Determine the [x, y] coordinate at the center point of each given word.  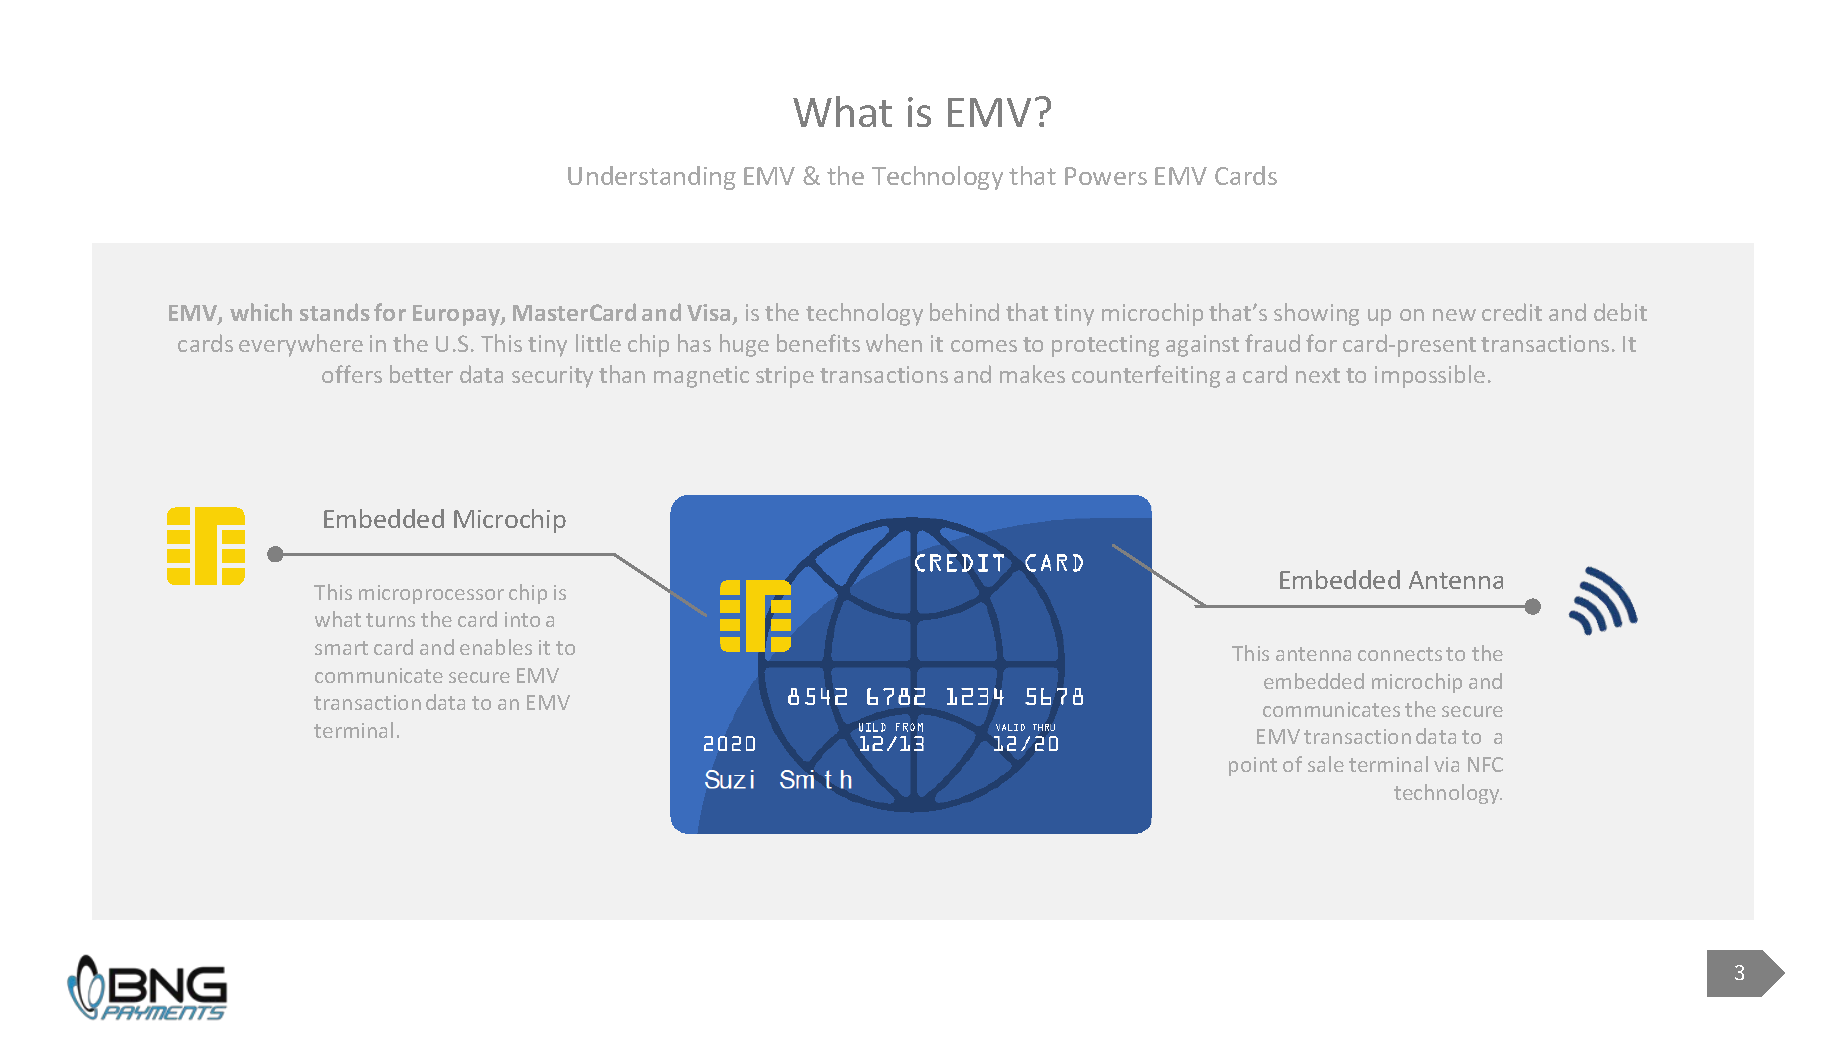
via [1446, 764]
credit [1512, 312]
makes [1032, 374]
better [421, 374]
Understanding [652, 178]
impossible [1430, 376]
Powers [1106, 176]
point [1253, 766]
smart [341, 648]
